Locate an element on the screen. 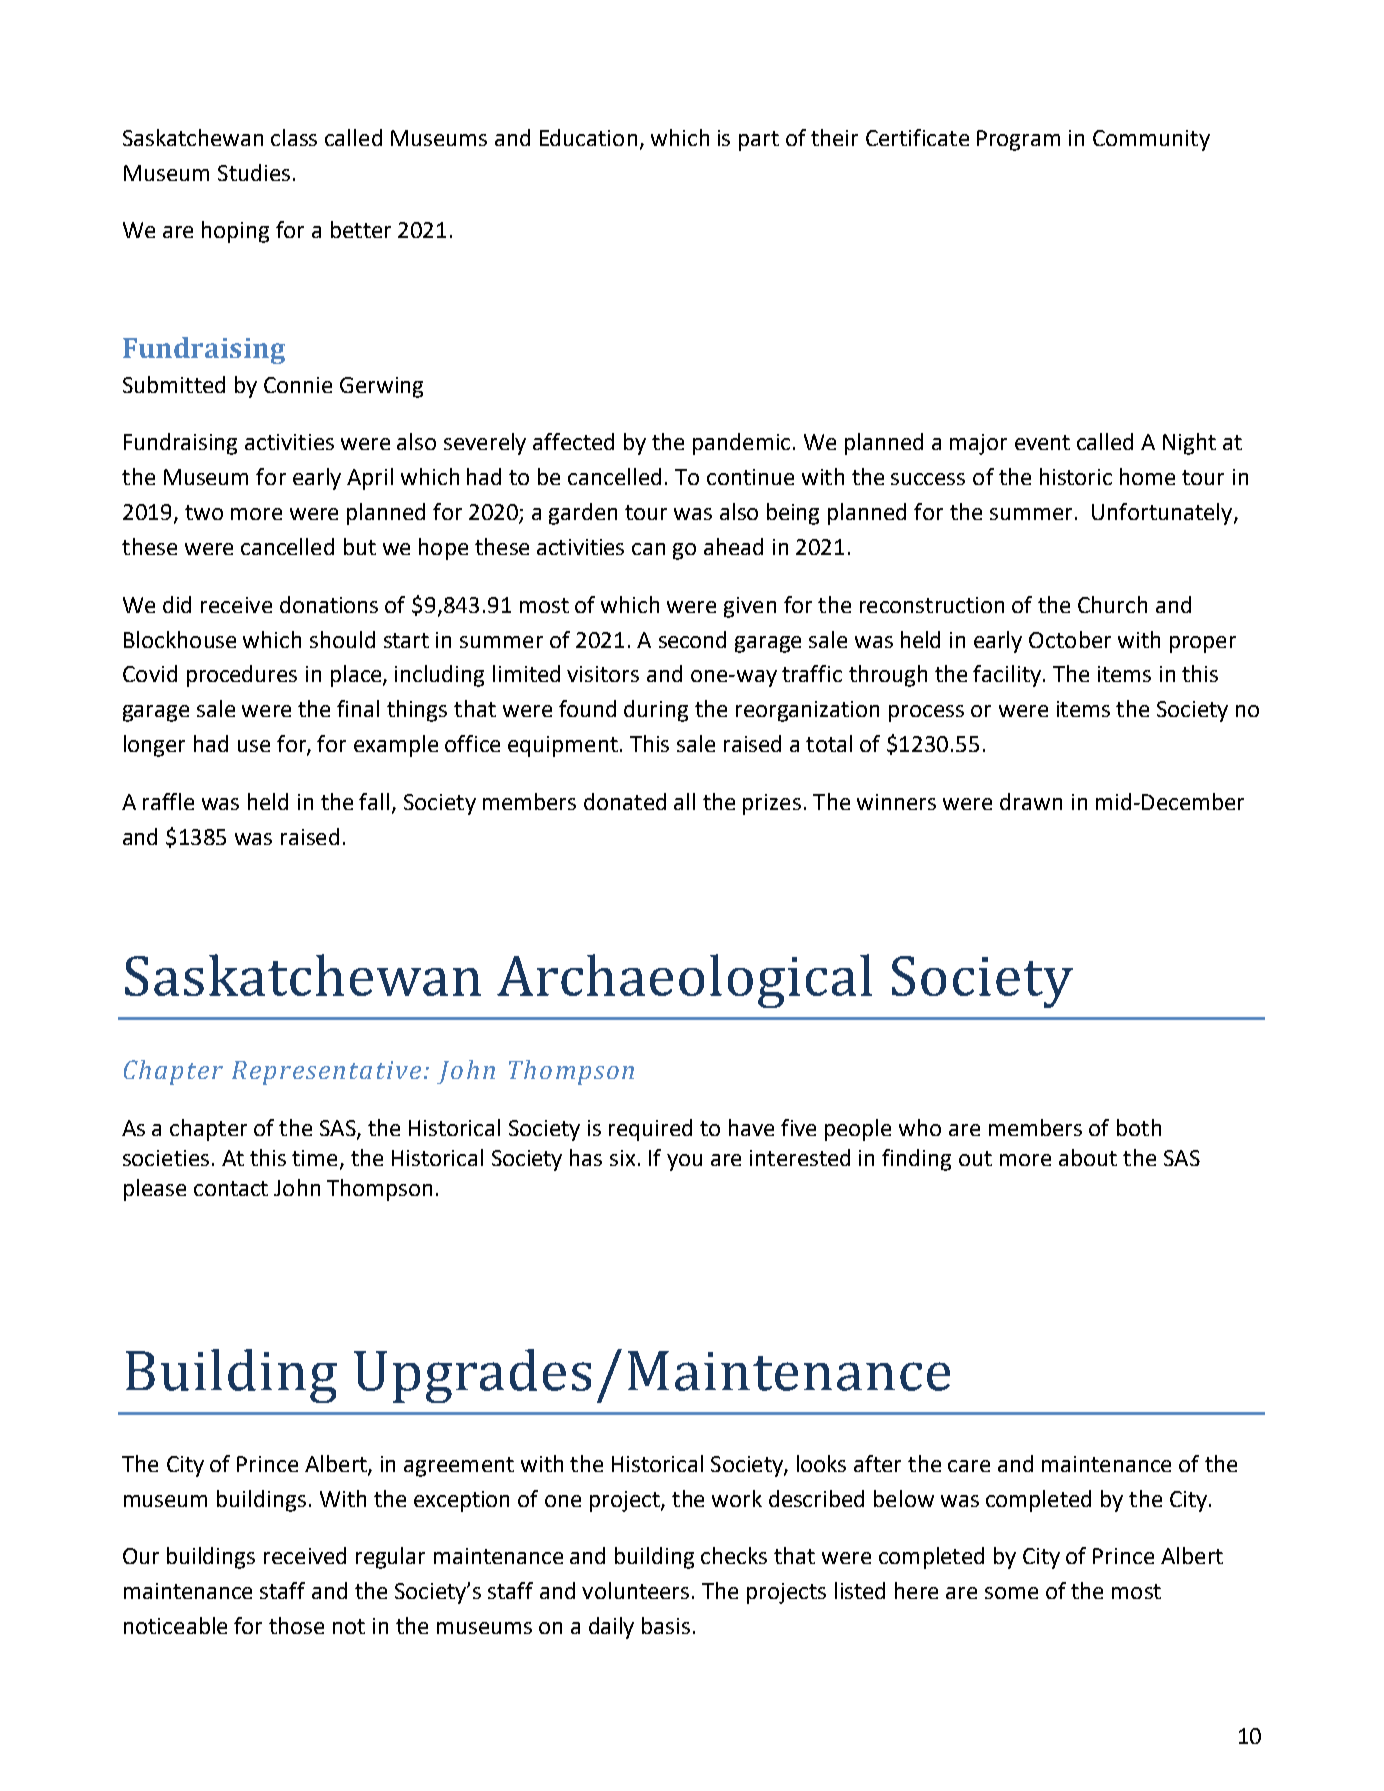  October is located at coordinates (1070, 639).
